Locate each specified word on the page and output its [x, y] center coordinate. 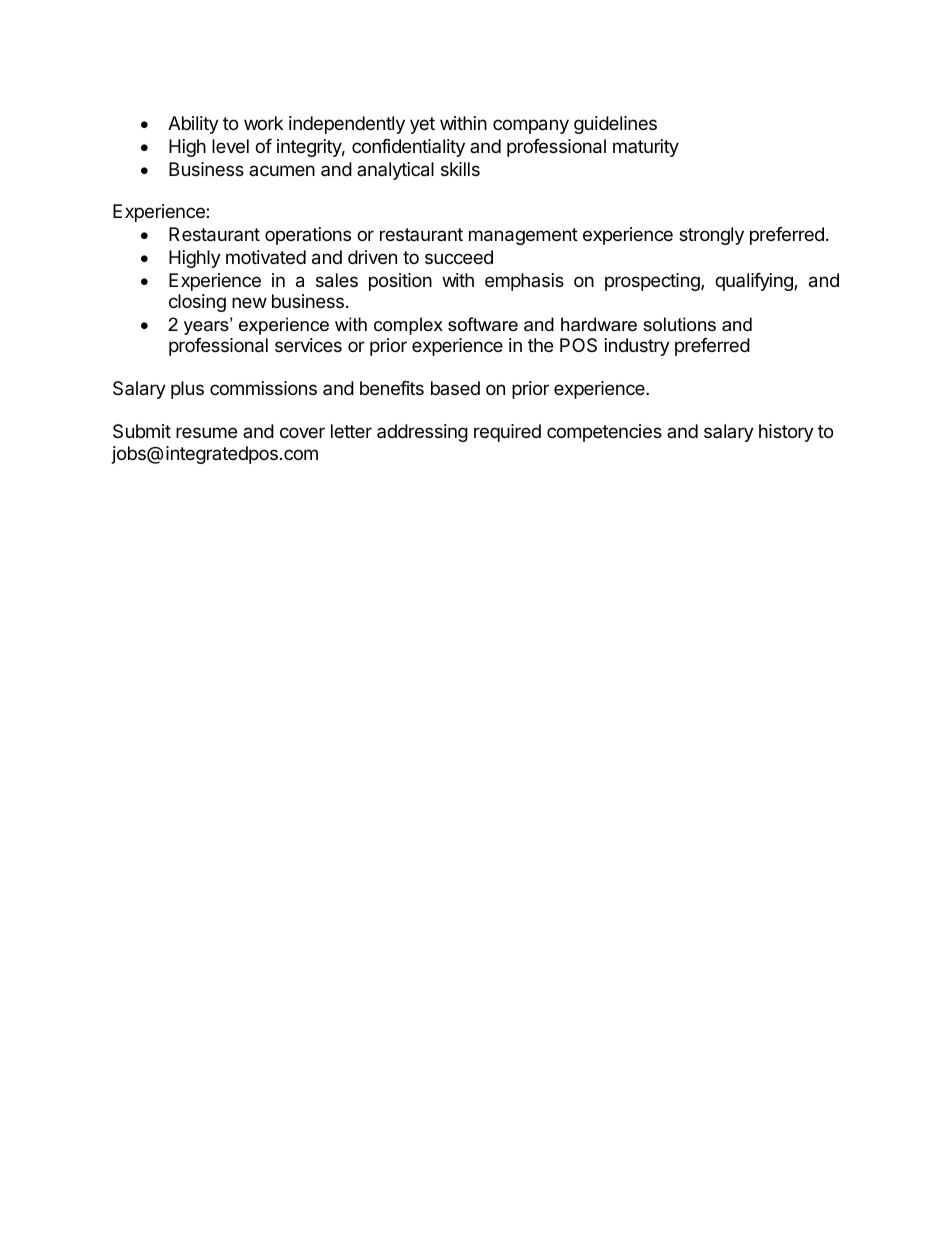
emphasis [524, 282]
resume [206, 432]
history [786, 433]
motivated [266, 257]
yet [422, 125]
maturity [646, 148]
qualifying [755, 282]
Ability [193, 125]
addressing [422, 433]
